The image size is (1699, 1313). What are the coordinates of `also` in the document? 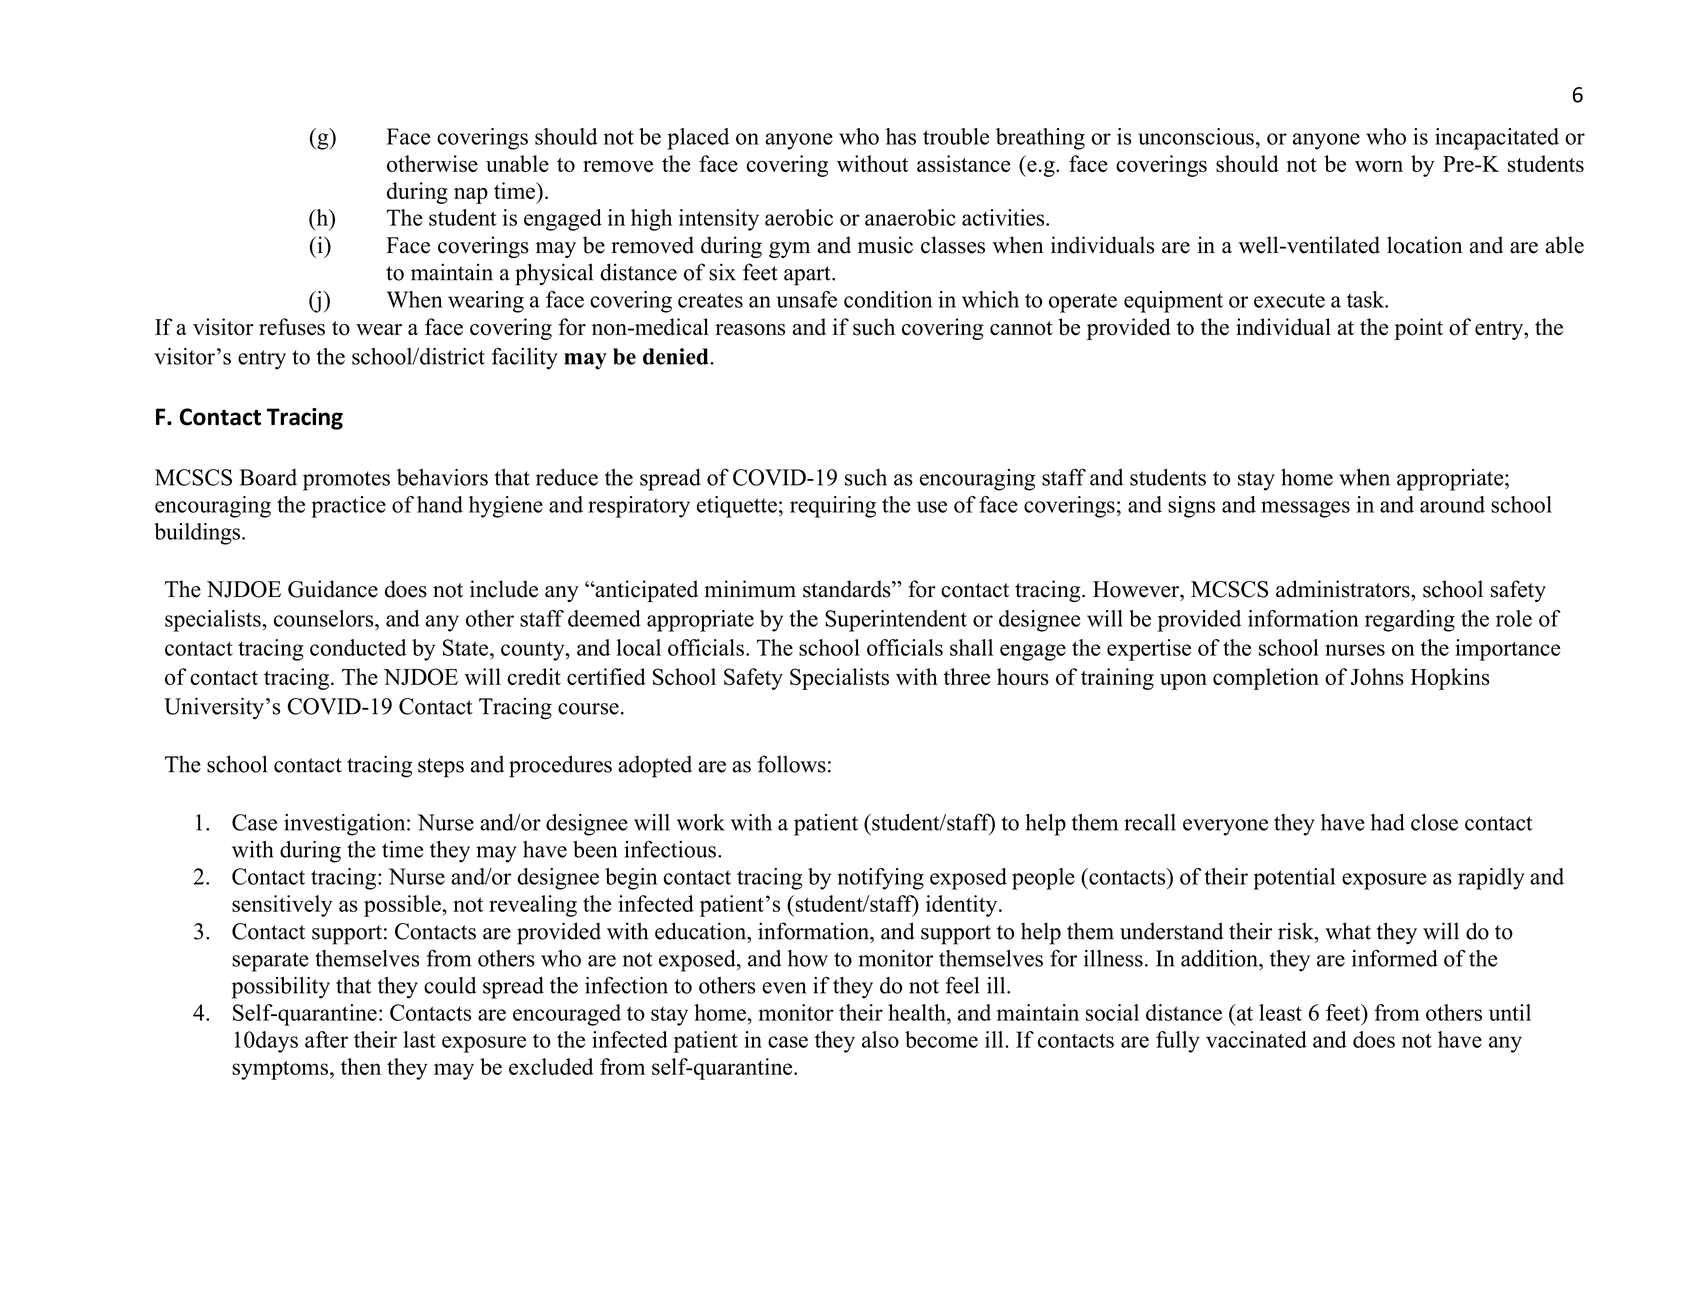 It's located at (880, 1039).
